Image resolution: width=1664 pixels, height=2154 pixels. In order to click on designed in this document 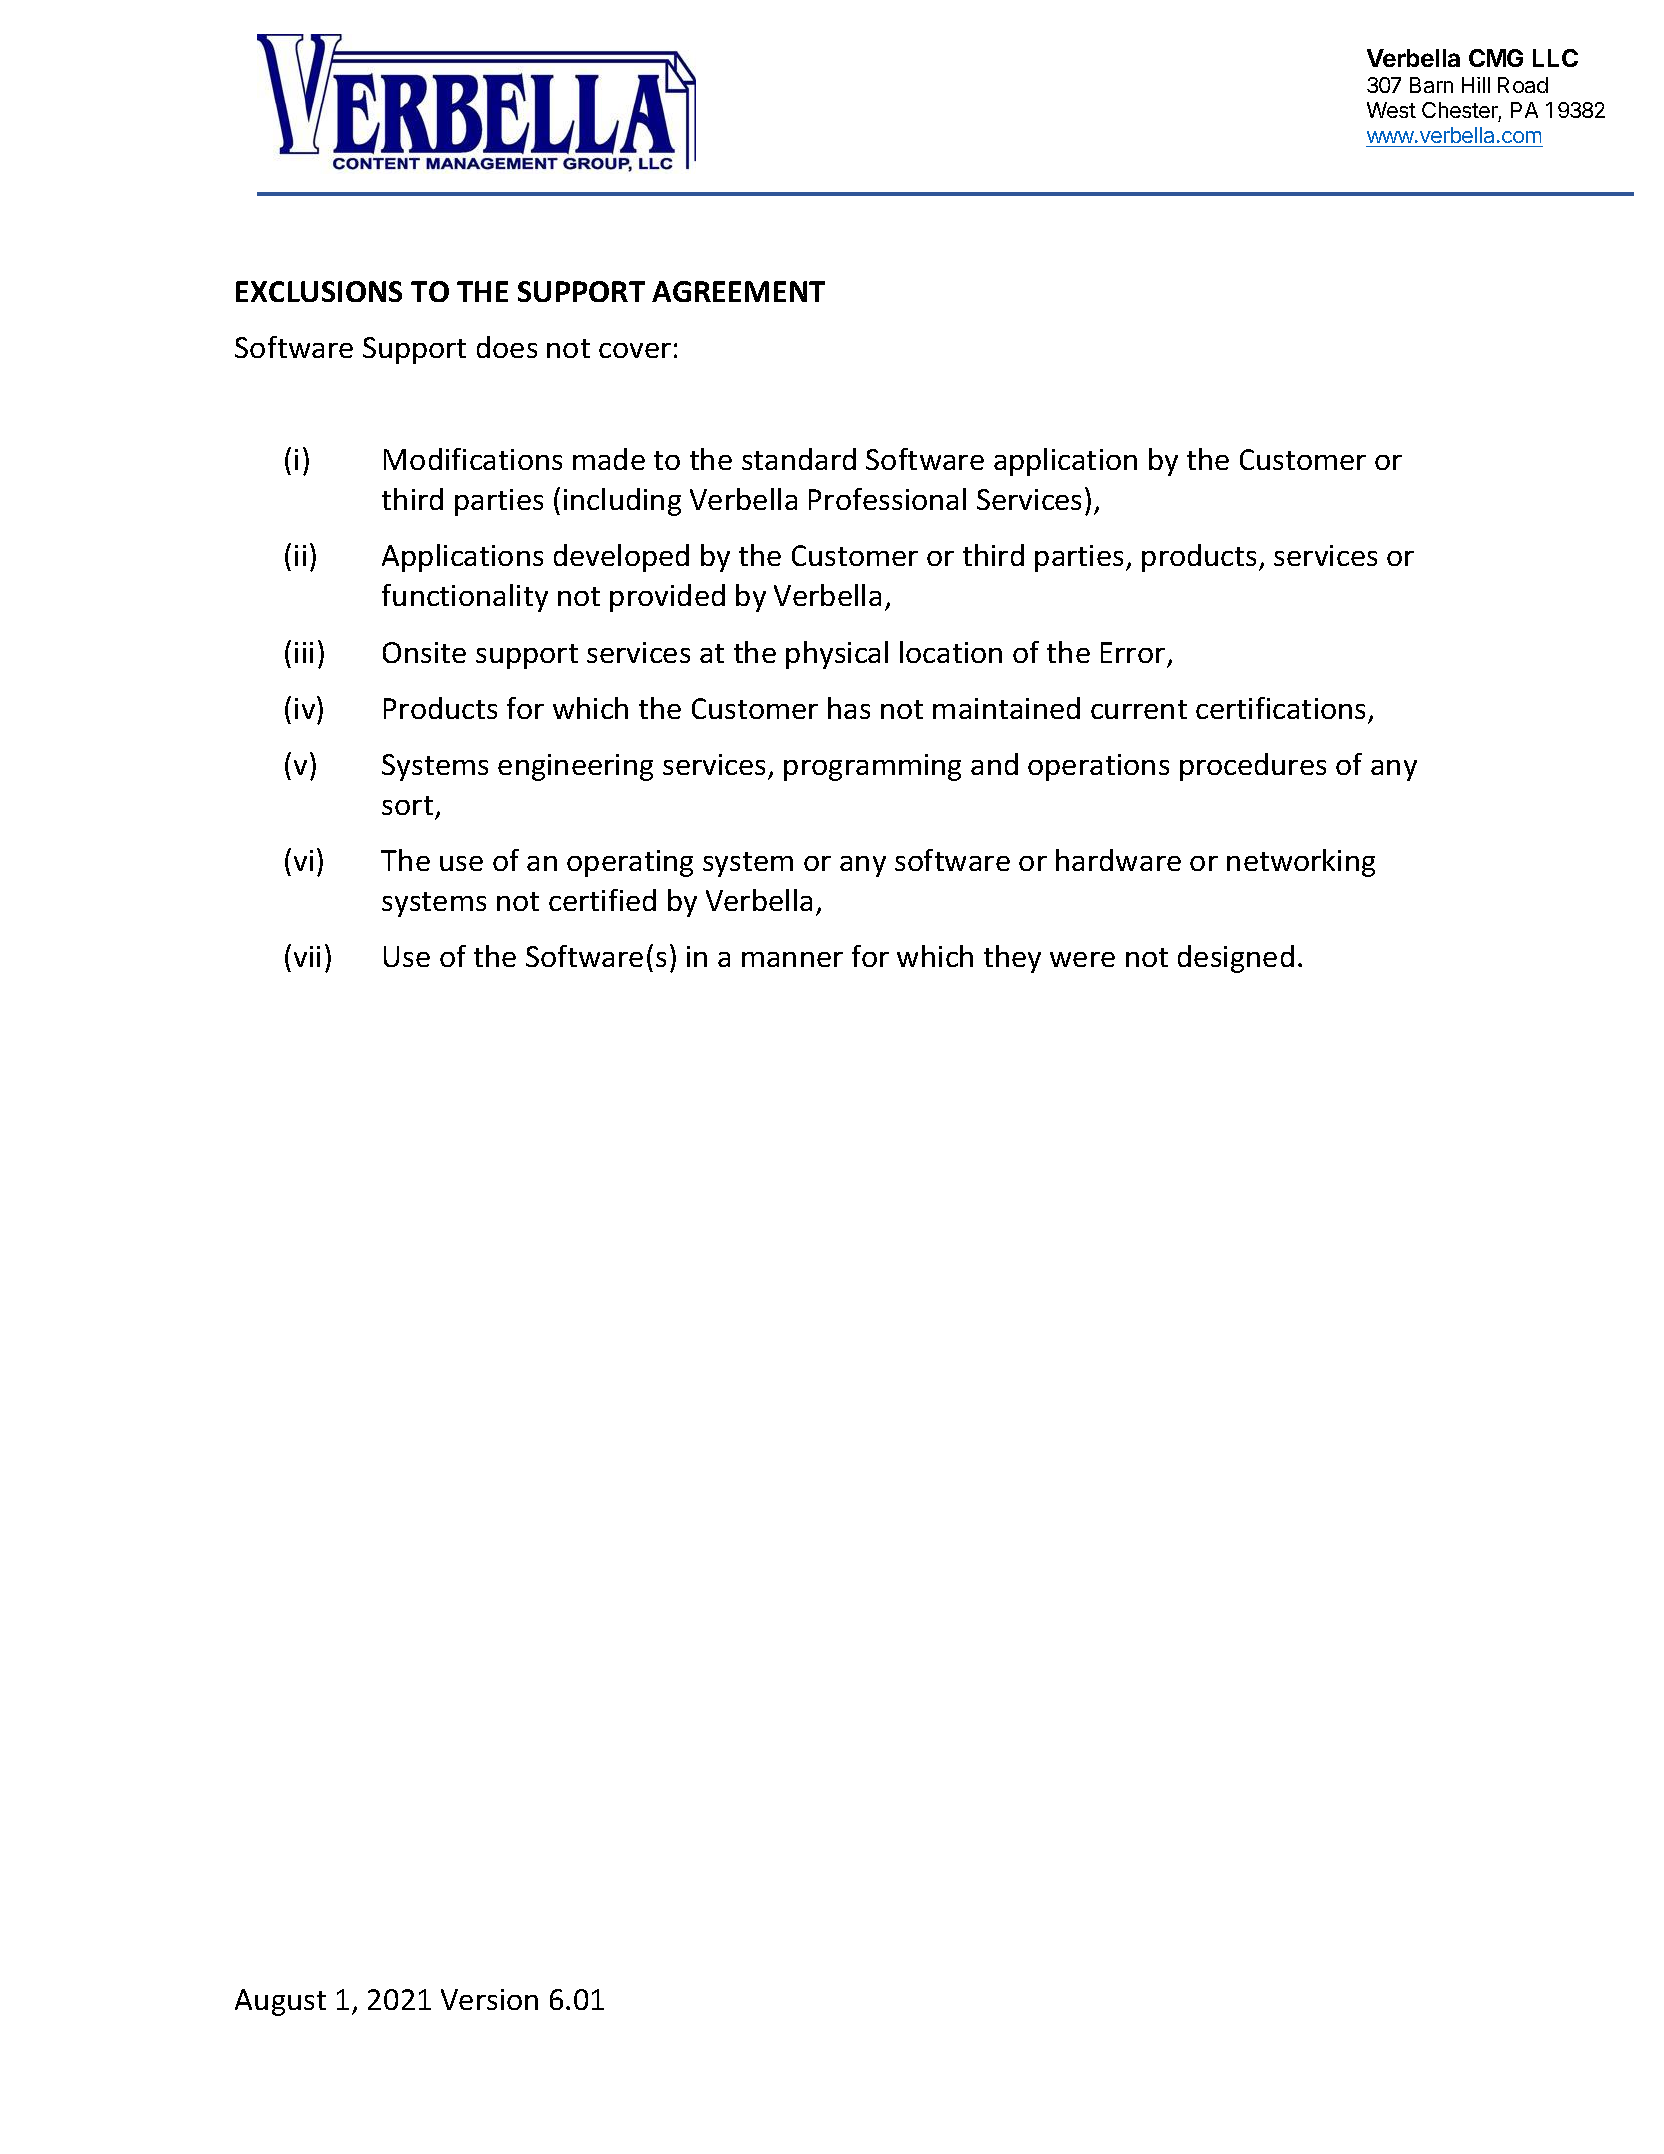, I will do `click(1236, 959)`.
